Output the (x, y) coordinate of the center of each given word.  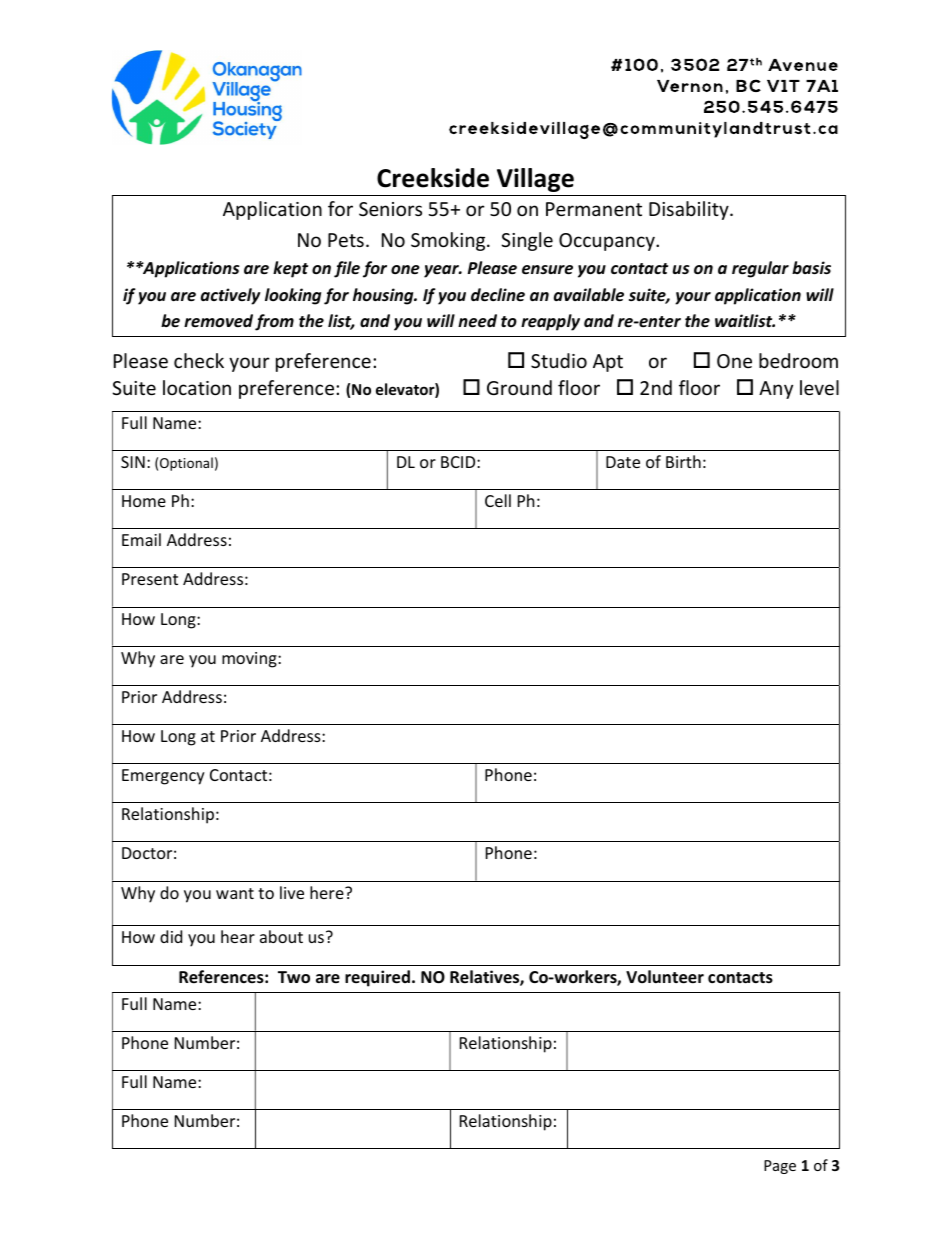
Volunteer (665, 977)
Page (780, 1167)
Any (776, 390)
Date (623, 462)
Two (294, 977)
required (377, 978)
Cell (498, 500)
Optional (186, 464)
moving (250, 660)
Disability (690, 210)
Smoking (449, 241)
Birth (683, 461)
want (235, 893)
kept (290, 269)
